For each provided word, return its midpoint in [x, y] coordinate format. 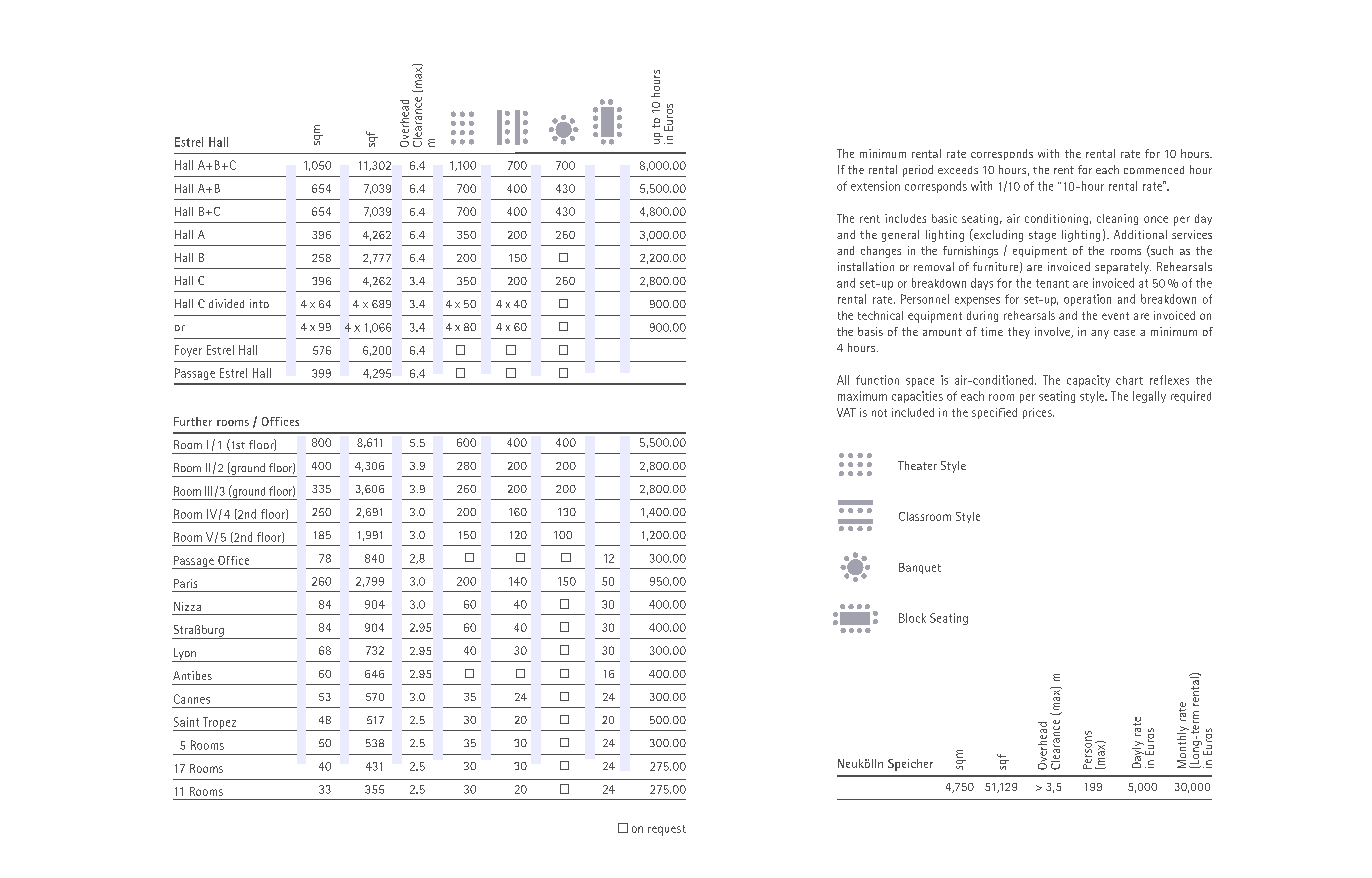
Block [912, 618]
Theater [917, 465]
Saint [186, 722]
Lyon [185, 655]
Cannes [192, 699]
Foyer [188, 351]
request [667, 830]
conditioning [1056, 219]
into [259, 303]
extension [875, 186]
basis [870, 331]
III [208, 491]
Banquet [920, 568]
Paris [185, 583]
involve [1053, 332]
